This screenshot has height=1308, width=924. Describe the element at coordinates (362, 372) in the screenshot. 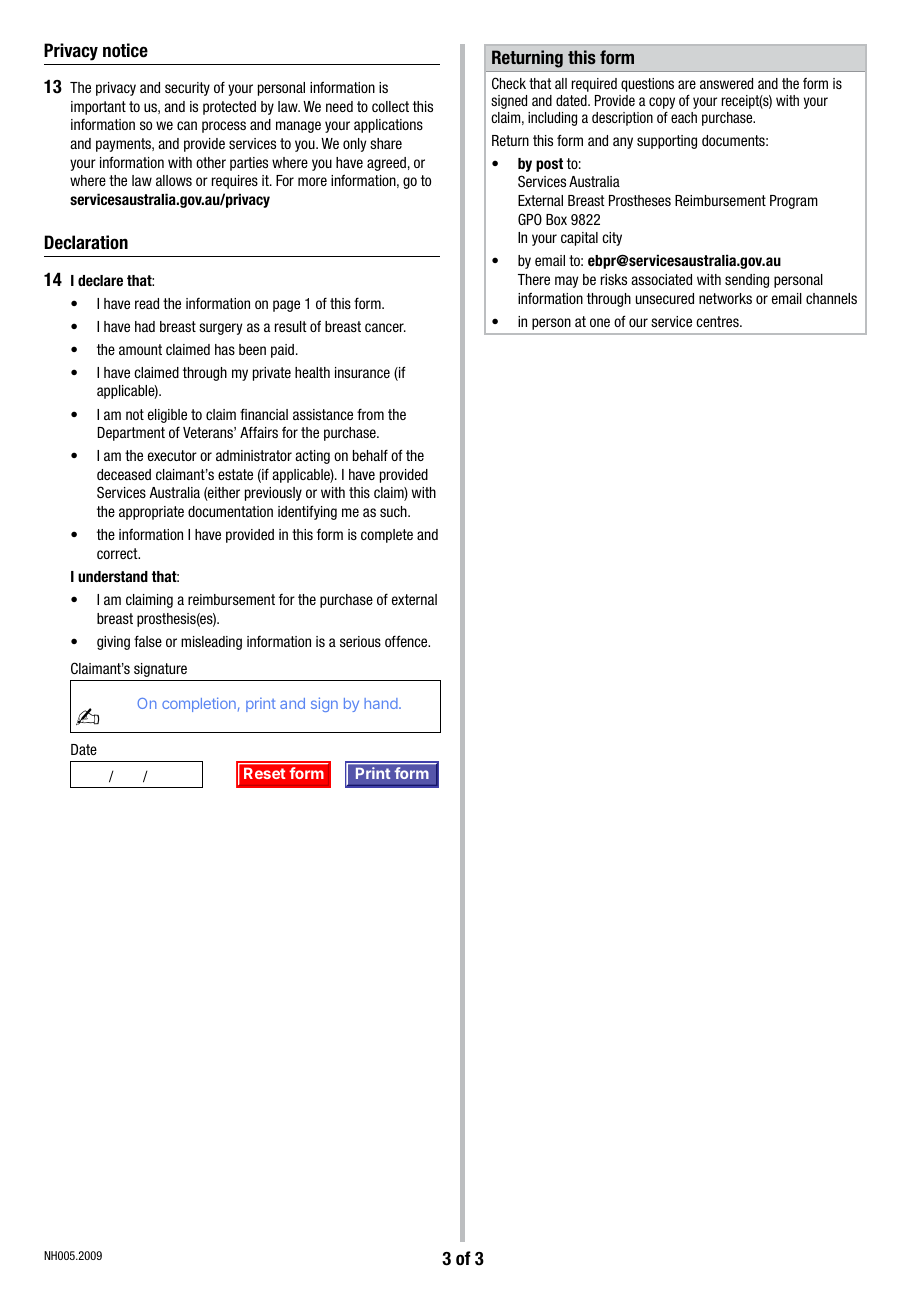

I see `insurance` at that location.
